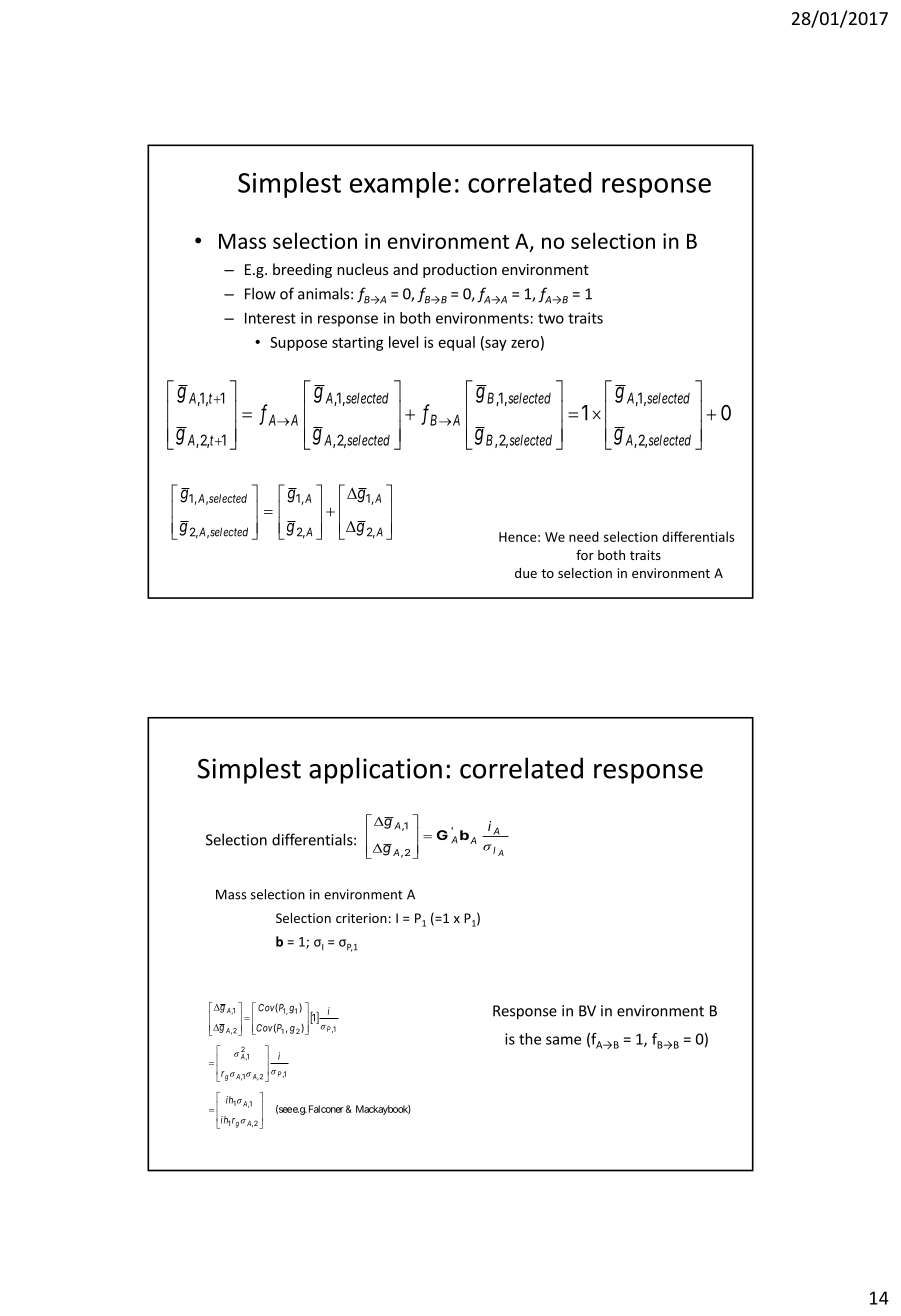 This screenshot has height=1316, width=901. I want to click on level, so click(403, 342).
